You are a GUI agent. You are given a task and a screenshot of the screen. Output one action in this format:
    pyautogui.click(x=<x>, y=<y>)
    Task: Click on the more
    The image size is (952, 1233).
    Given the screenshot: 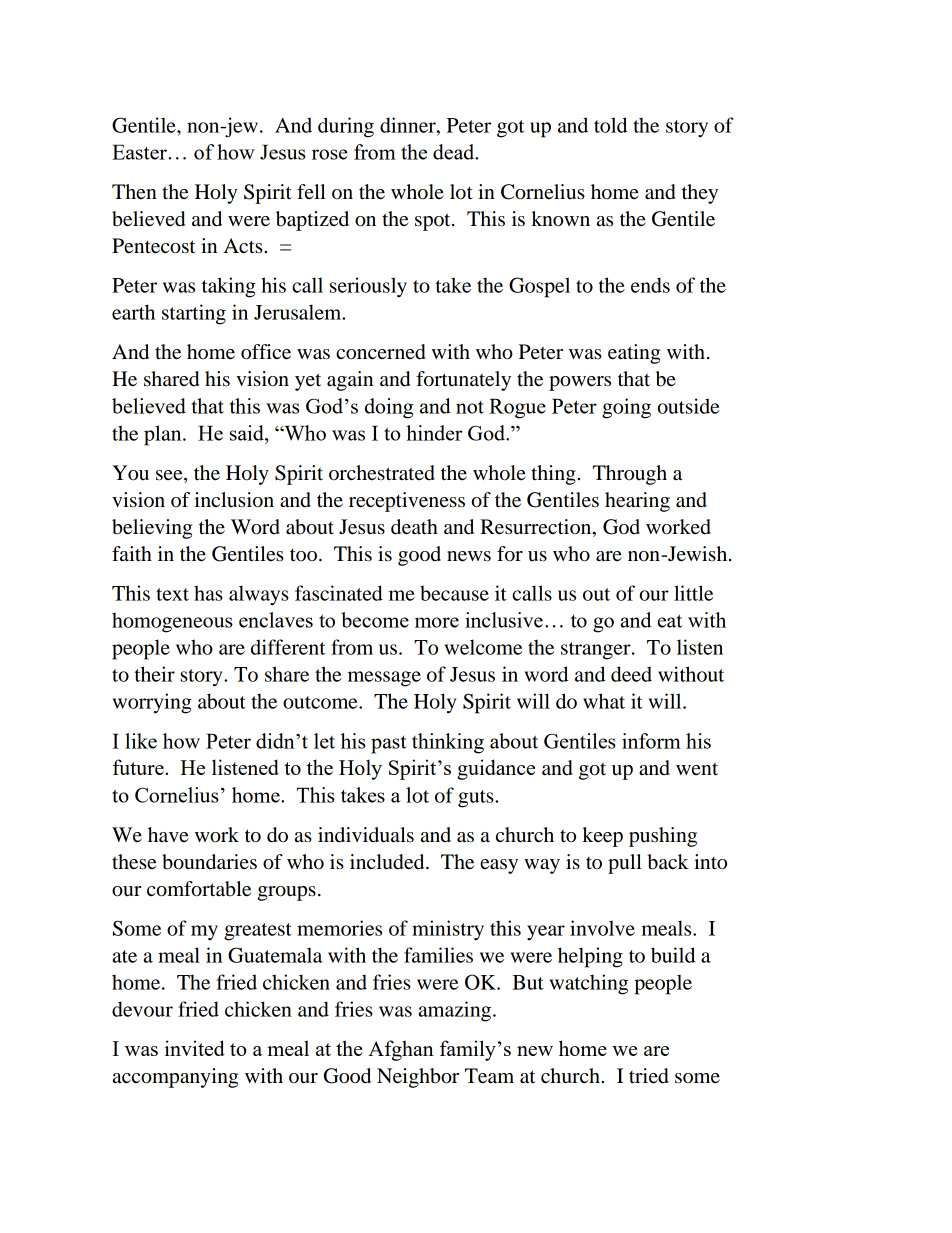 What is the action you would take?
    pyautogui.click(x=437, y=622)
